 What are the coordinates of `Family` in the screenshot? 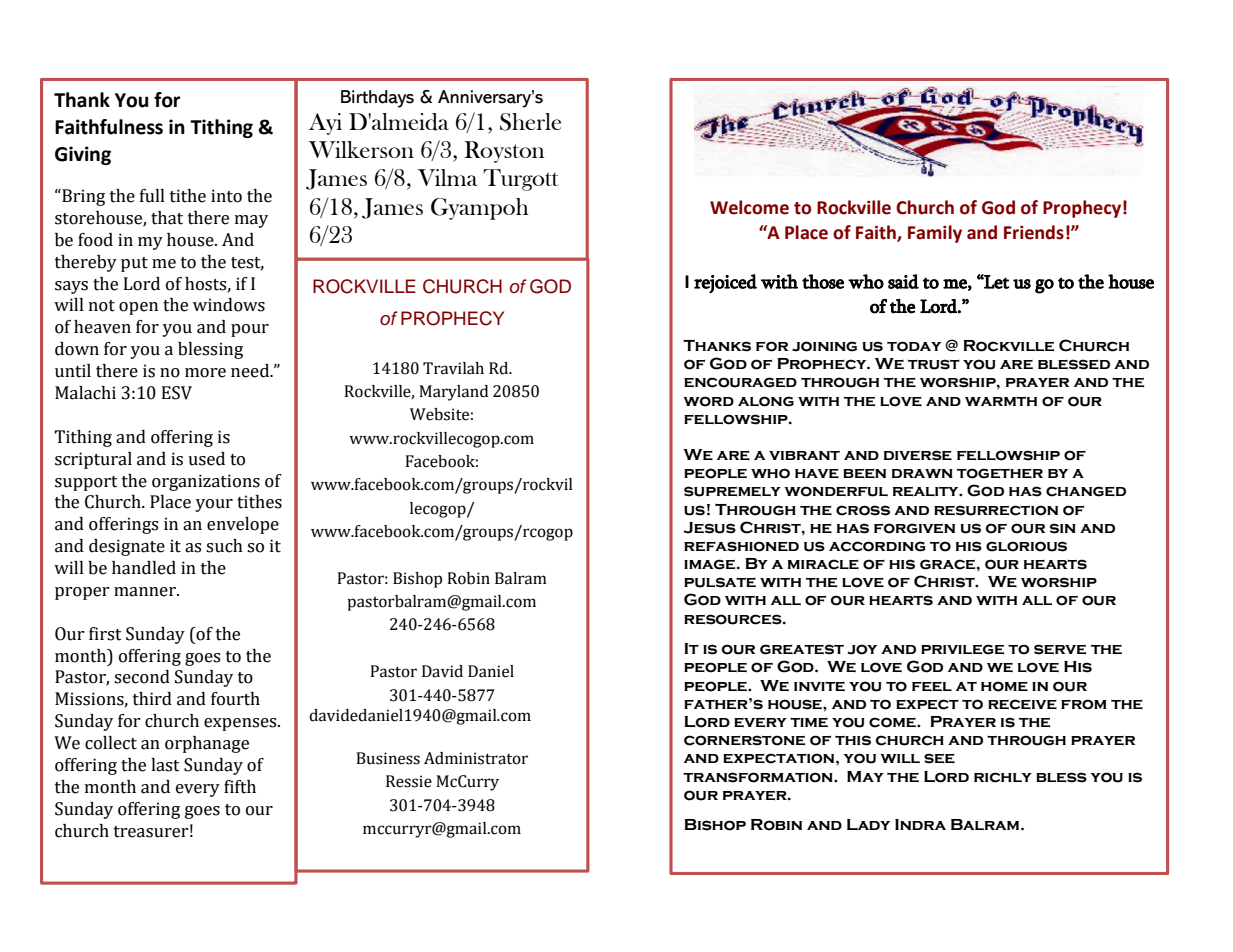 It's located at (935, 234).
